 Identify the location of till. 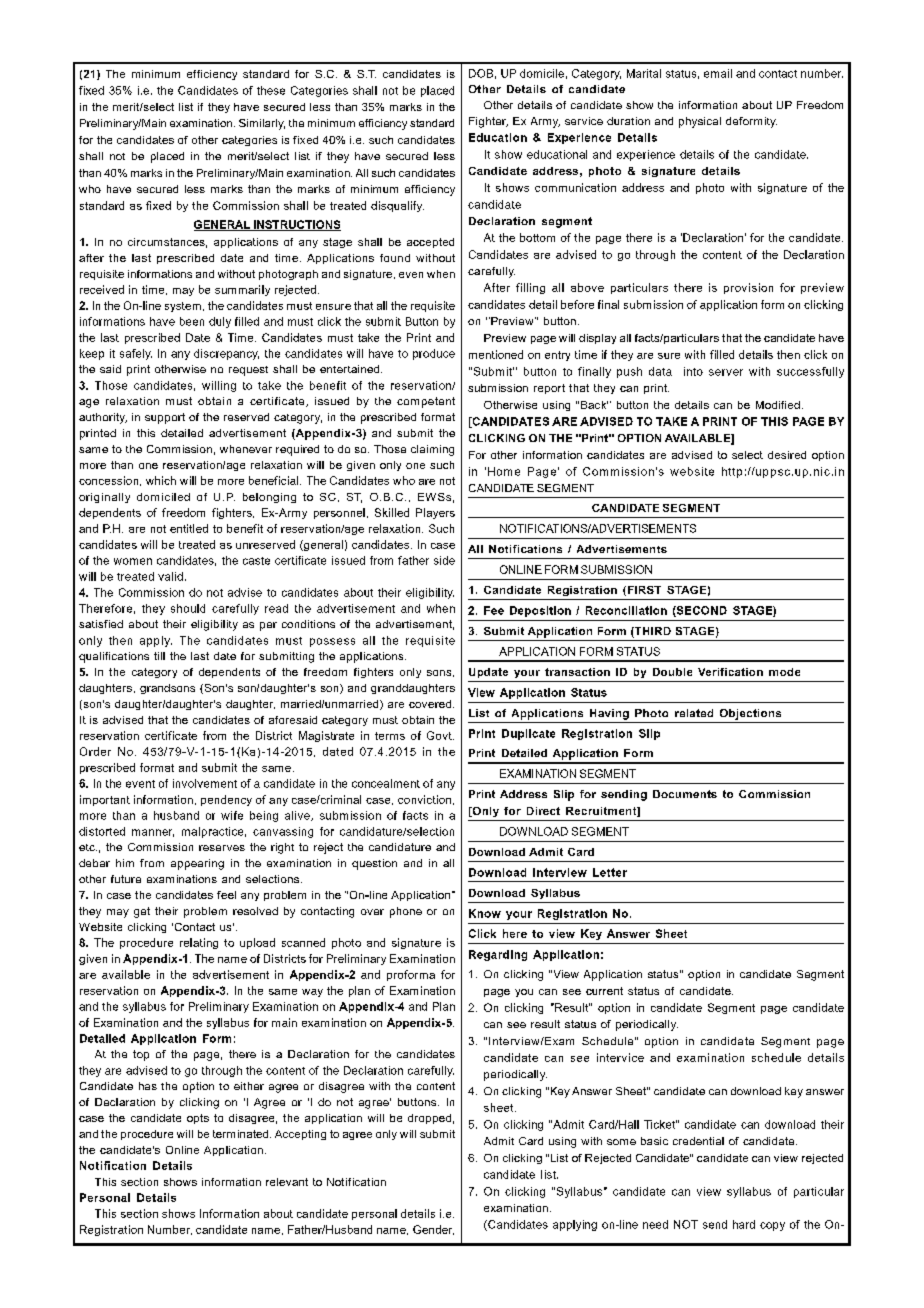
(159, 656).
